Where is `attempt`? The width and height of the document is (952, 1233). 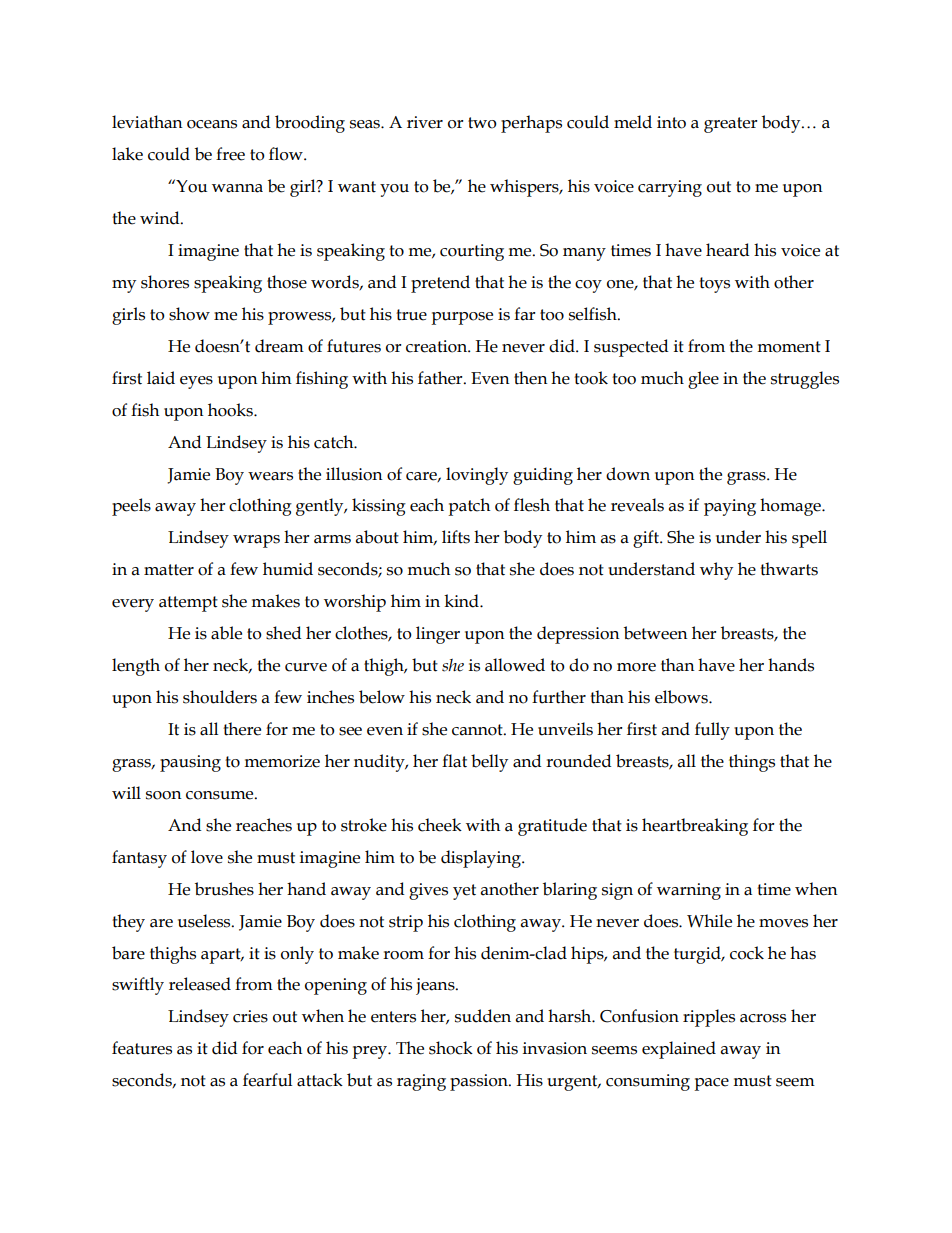 attempt is located at coordinates (188, 604).
